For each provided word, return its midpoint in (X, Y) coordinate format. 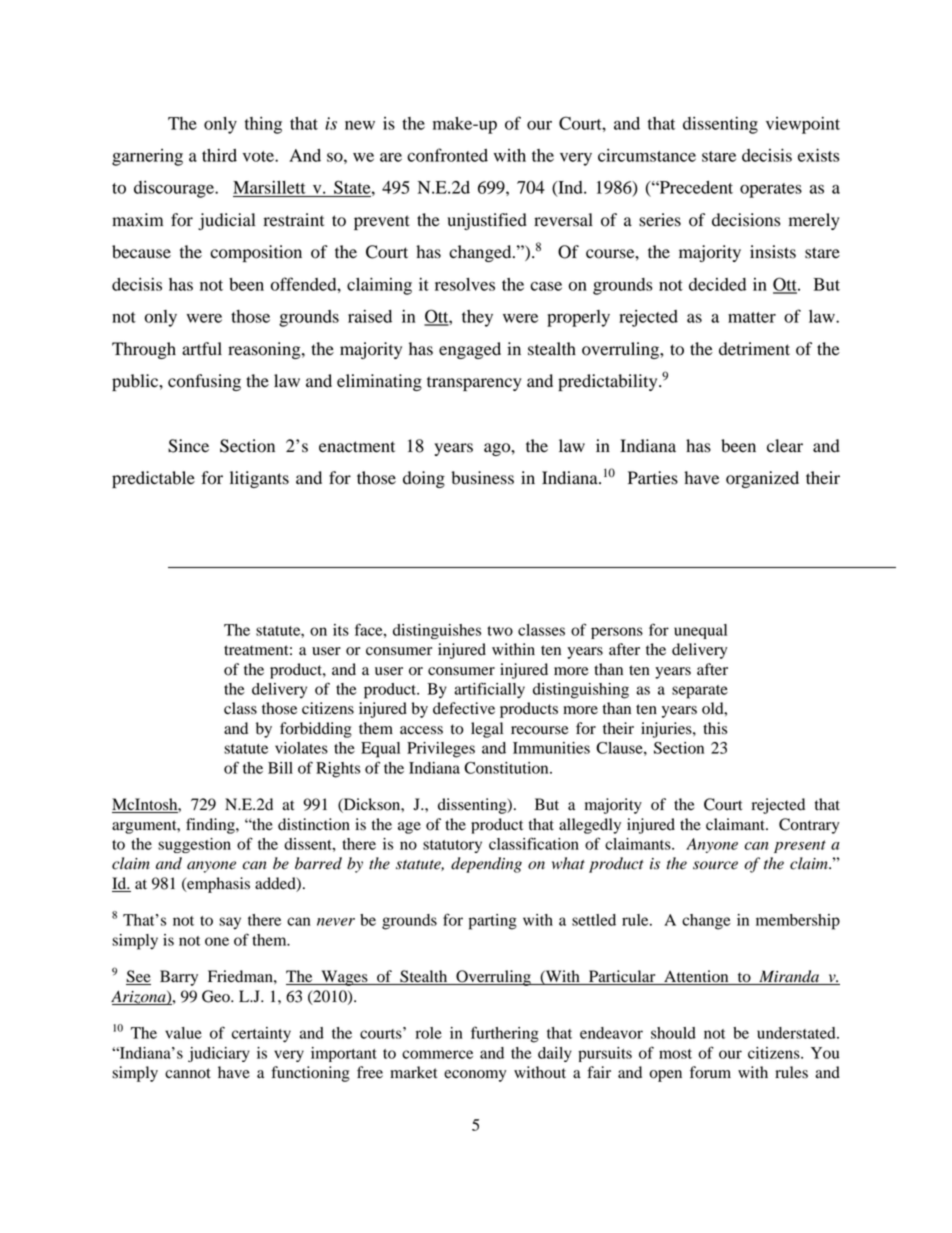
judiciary (219, 1054)
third (219, 155)
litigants (259, 479)
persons (617, 633)
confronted (447, 155)
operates (771, 190)
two (500, 631)
